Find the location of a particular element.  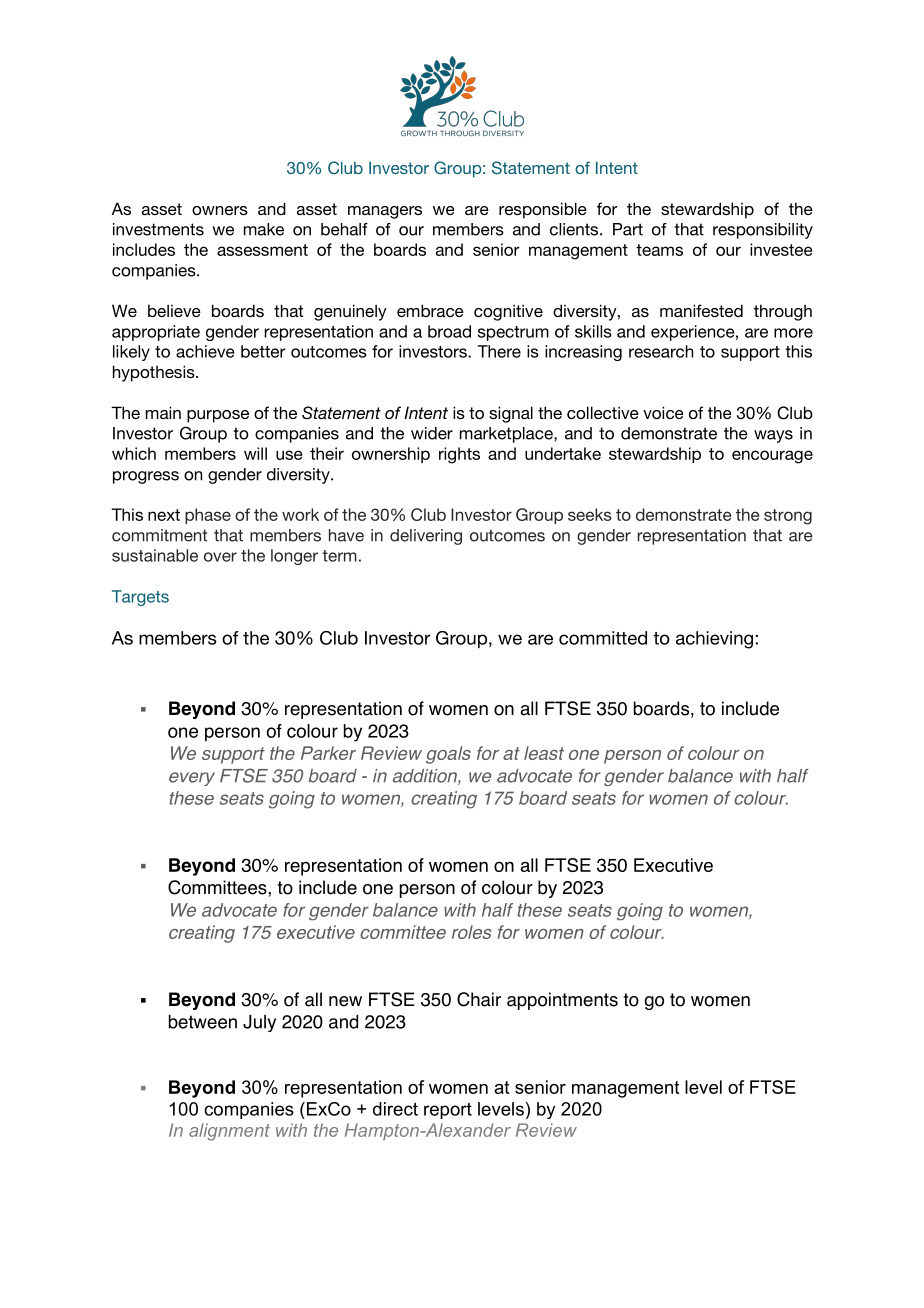

investments is located at coordinates (158, 229).
